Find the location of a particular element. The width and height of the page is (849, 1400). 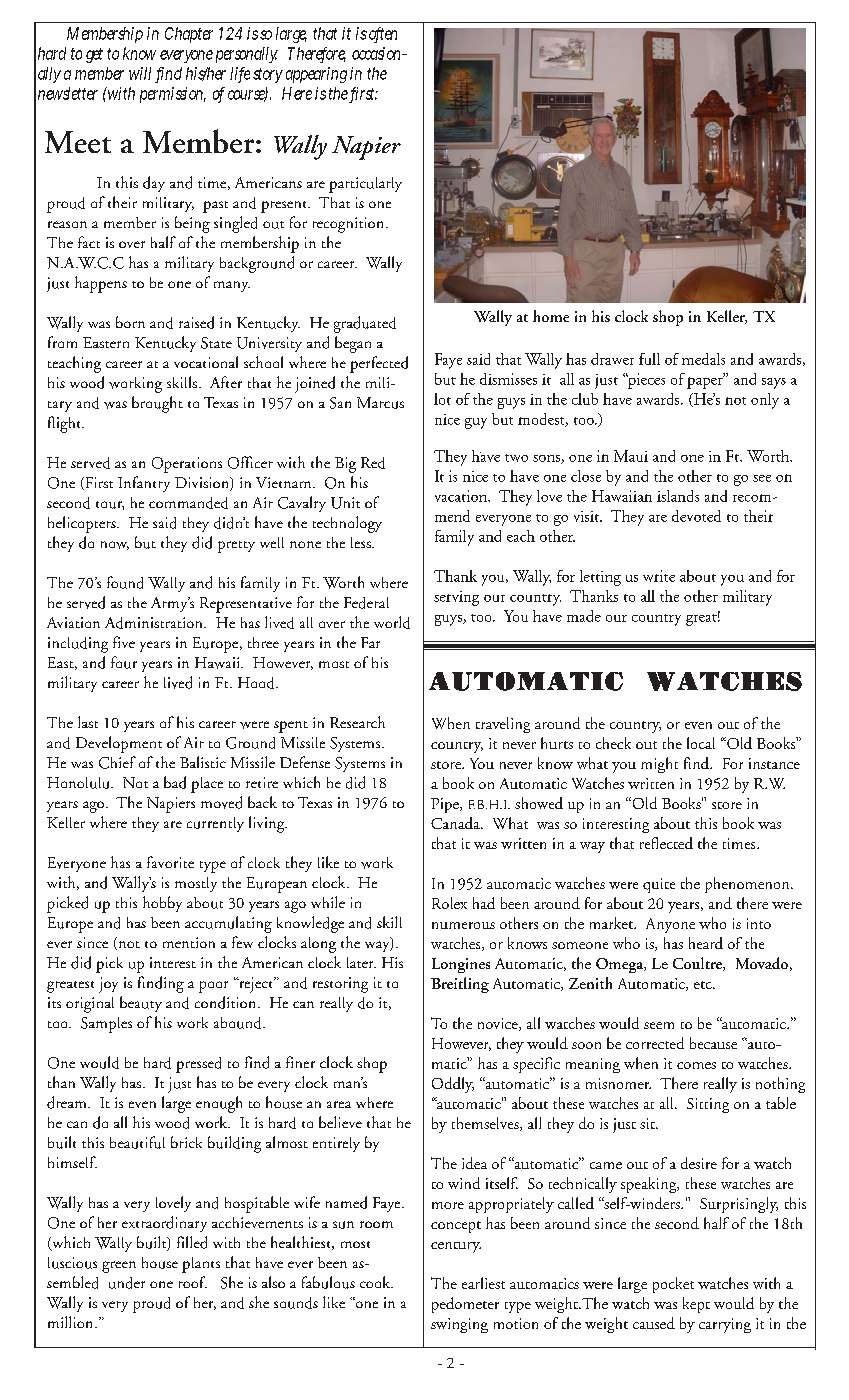

paper is located at coordinates (706, 382).
